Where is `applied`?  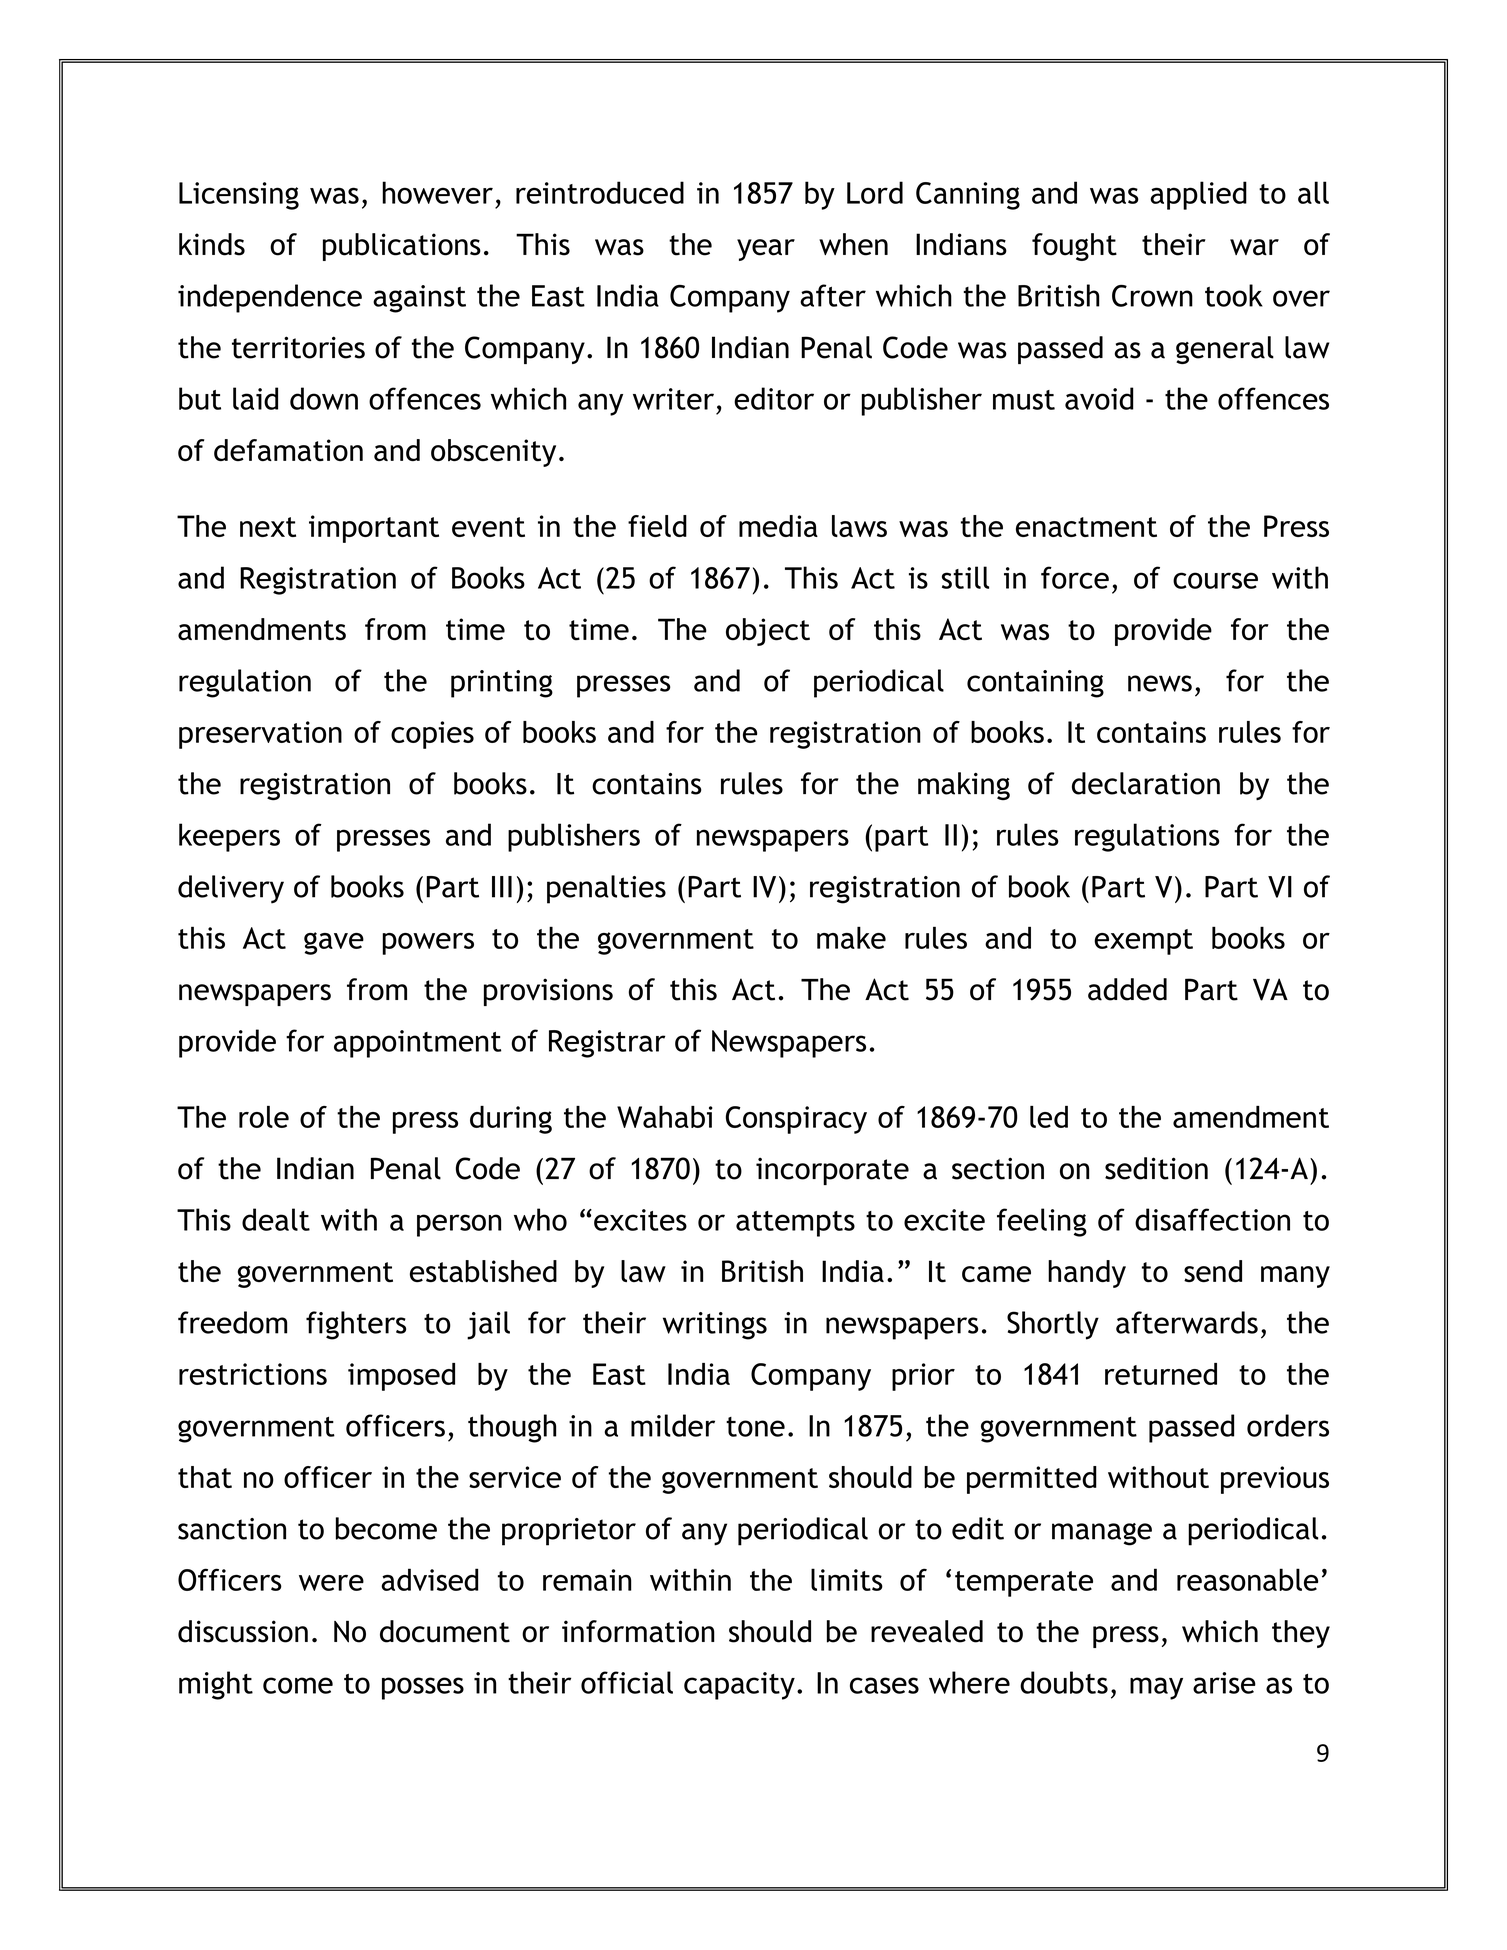 applied is located at coordinates (1198, 195).
